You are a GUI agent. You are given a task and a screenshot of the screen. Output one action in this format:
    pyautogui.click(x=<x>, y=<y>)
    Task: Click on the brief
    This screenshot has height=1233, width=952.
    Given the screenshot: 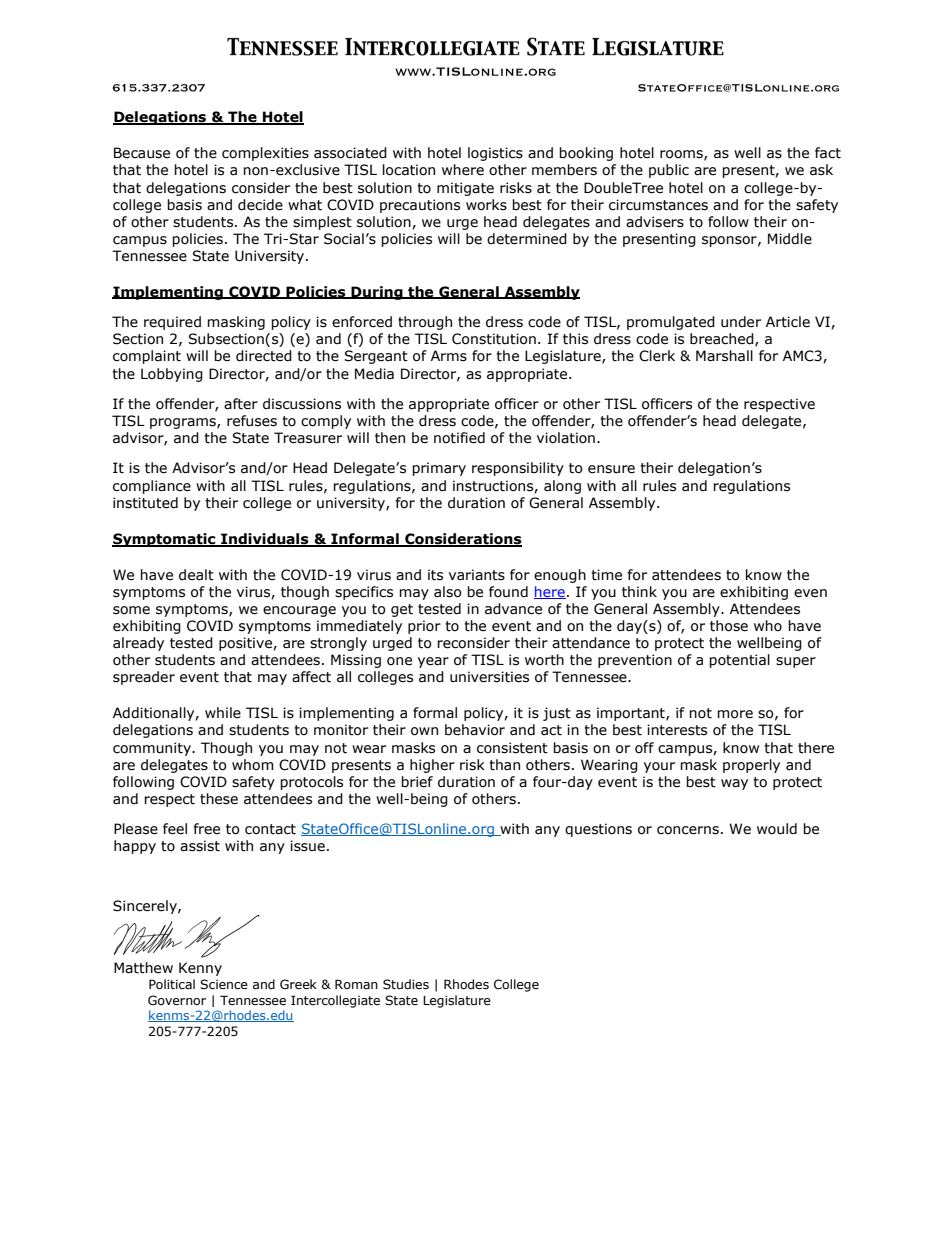 What is the action you would take?
    pyautogui.click(x=417, y=782)
